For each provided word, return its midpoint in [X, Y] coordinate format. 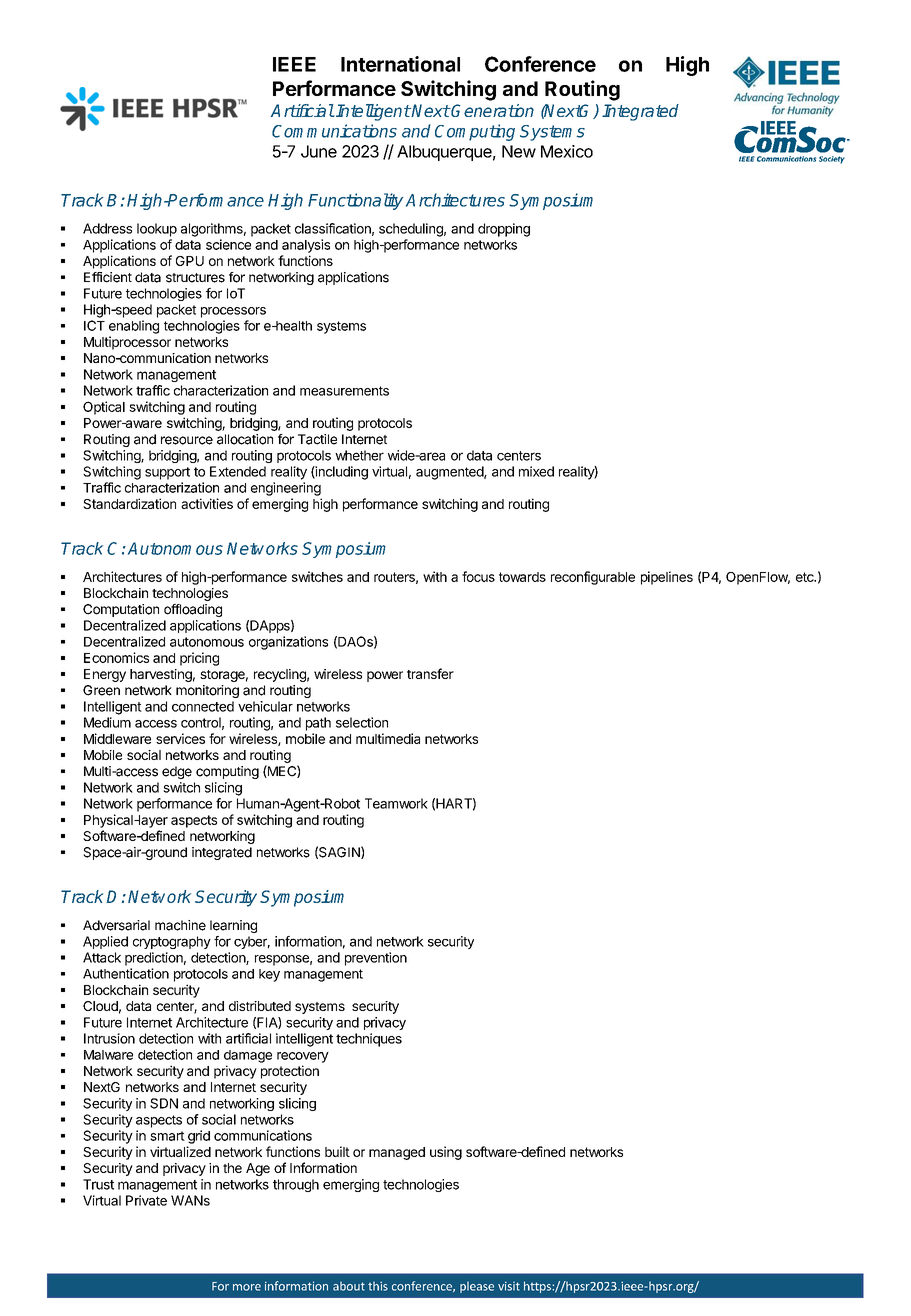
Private [146, 1200]
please [477, 1287]
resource [187, 440]
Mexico [567, 151]
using [446, 1153]
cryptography [172, 942]
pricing [199, 659]
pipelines [667, 578]
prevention [376, 959]
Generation [492, 110]
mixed [536, 471]
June [319, 151]
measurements [344, 391]
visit [509, 1286]
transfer [430, 673]
